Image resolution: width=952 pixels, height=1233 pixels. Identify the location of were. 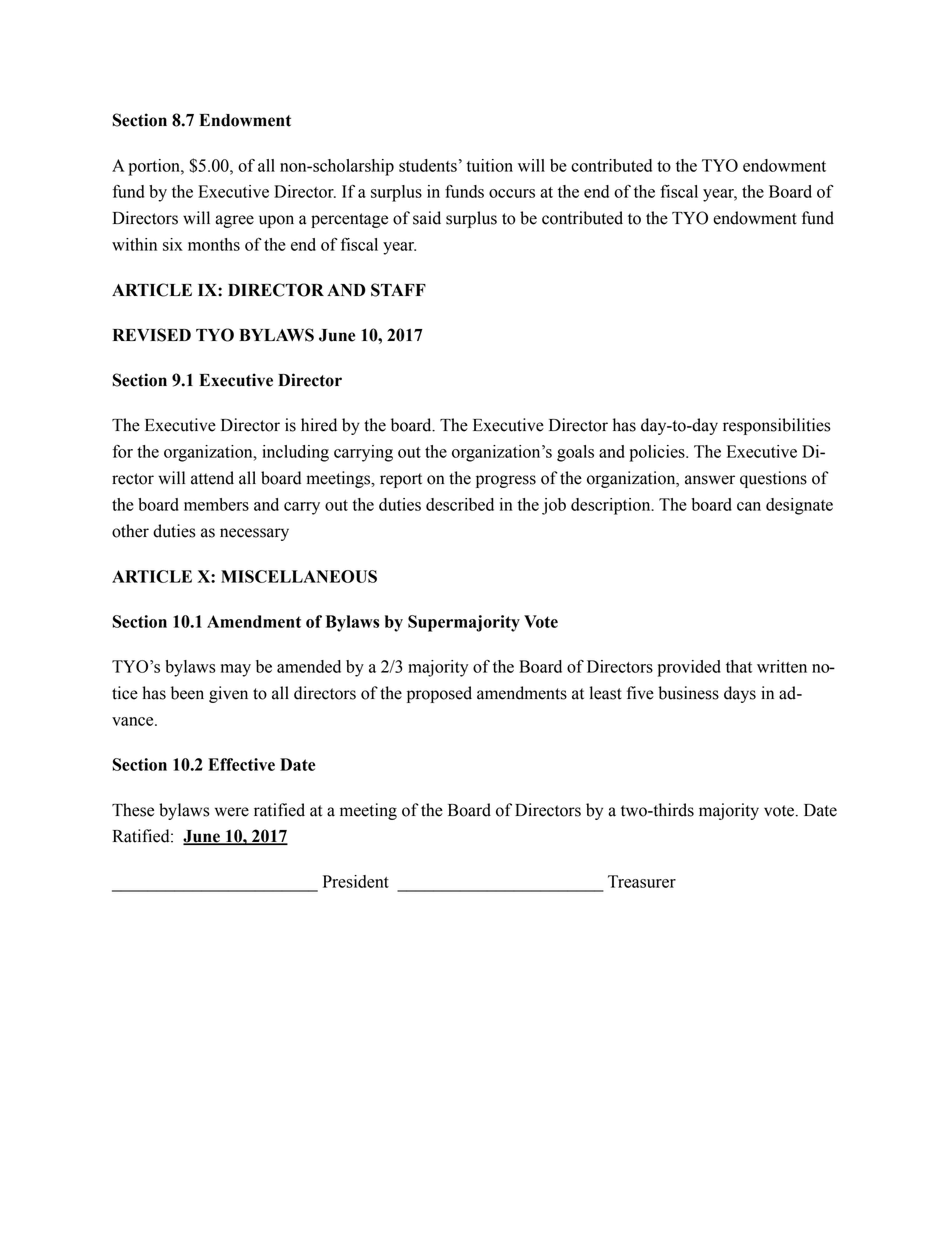
(232, 812).
